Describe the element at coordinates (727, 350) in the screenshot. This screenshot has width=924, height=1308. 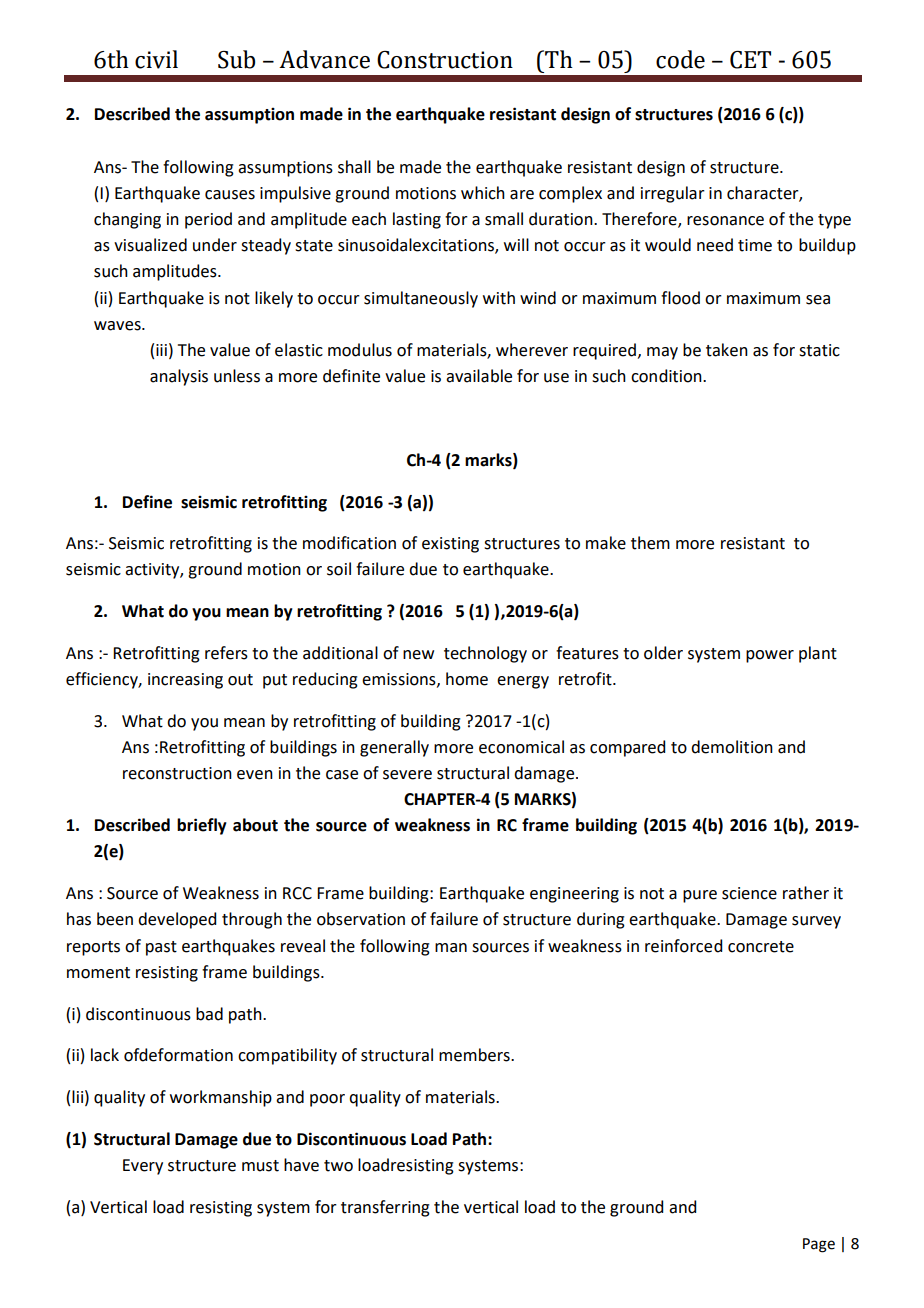
I see `taken` at that location.
